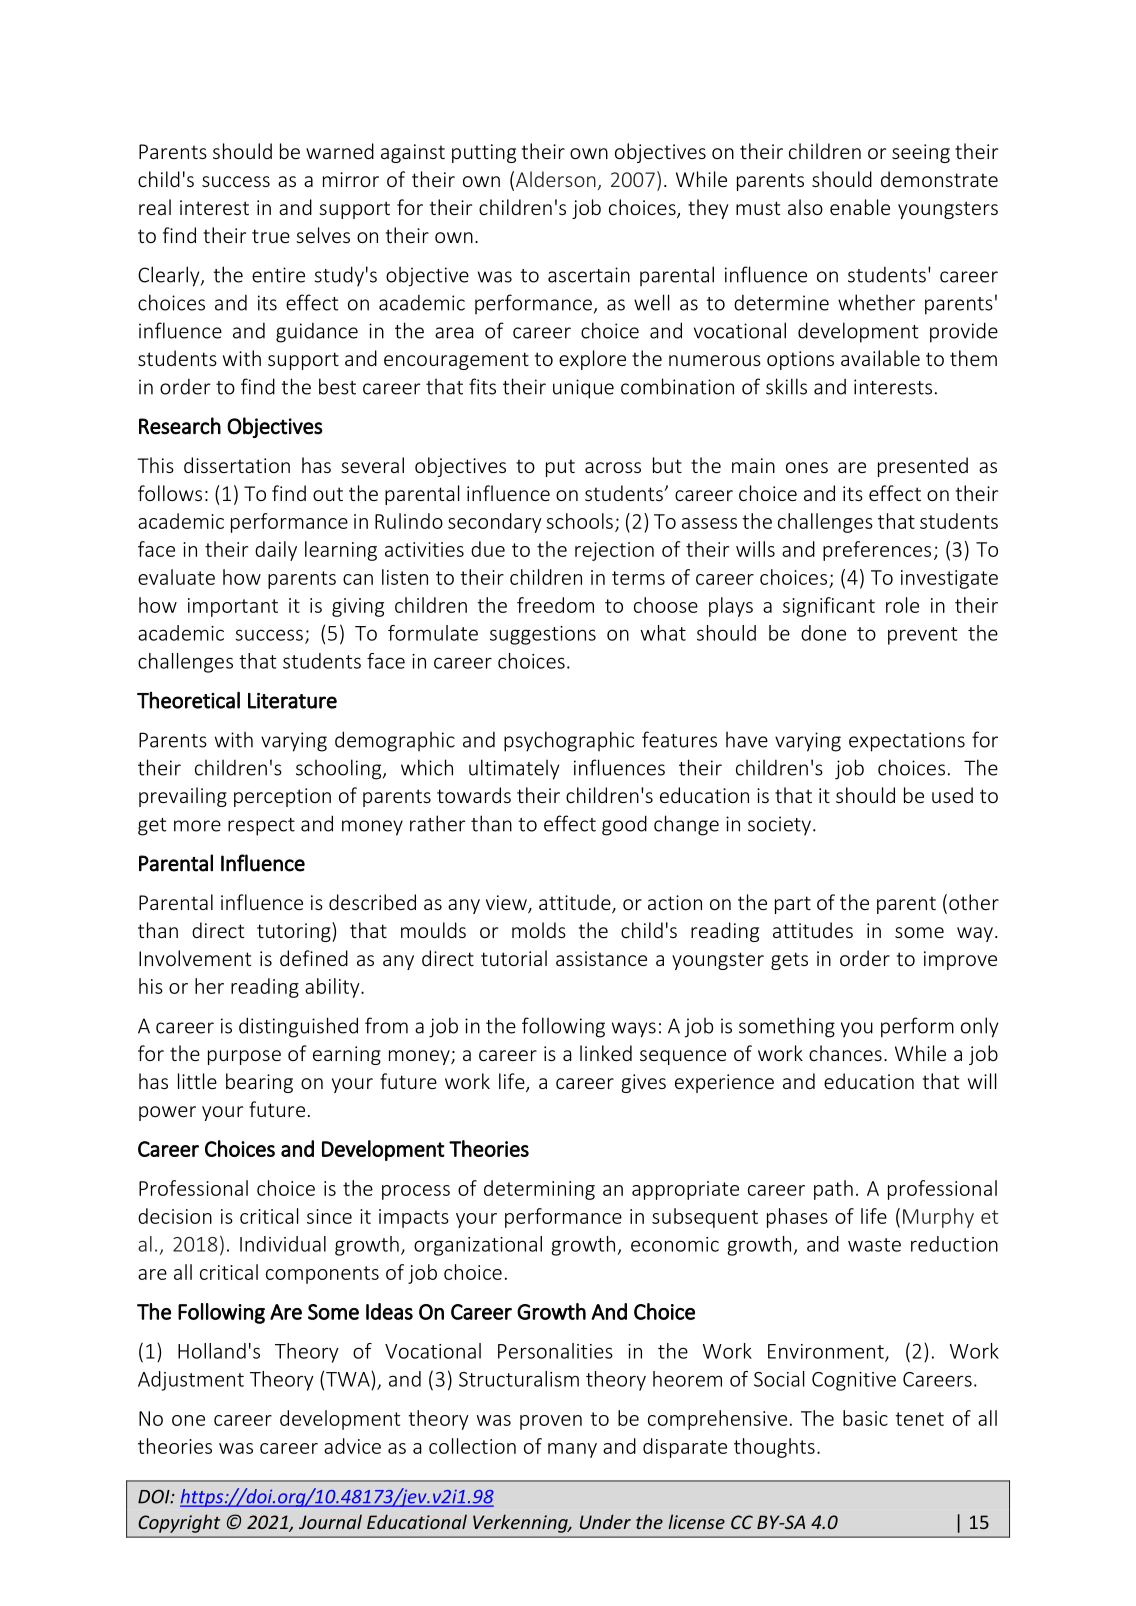 This screenshot has width=1136, height=1606. What do you see at coordinates (556, 179) in the screenshot?
I see `Alderson` at bounding box center [556, 179].
